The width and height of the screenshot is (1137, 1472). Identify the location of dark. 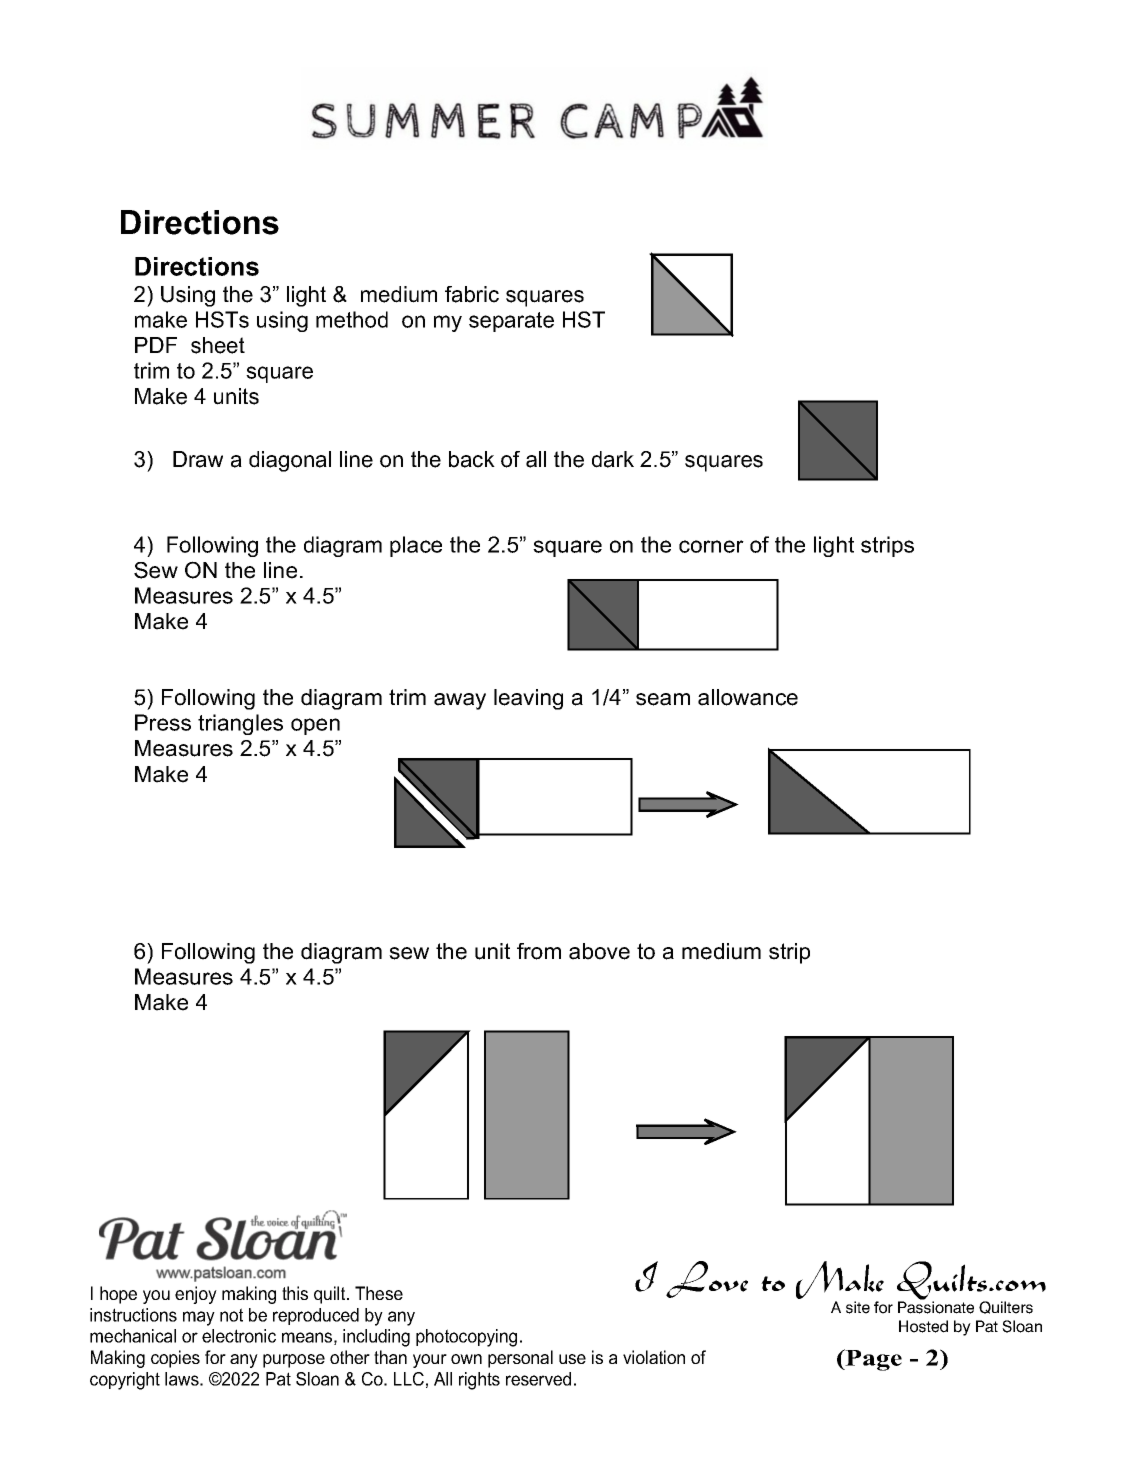
(613, 459).
